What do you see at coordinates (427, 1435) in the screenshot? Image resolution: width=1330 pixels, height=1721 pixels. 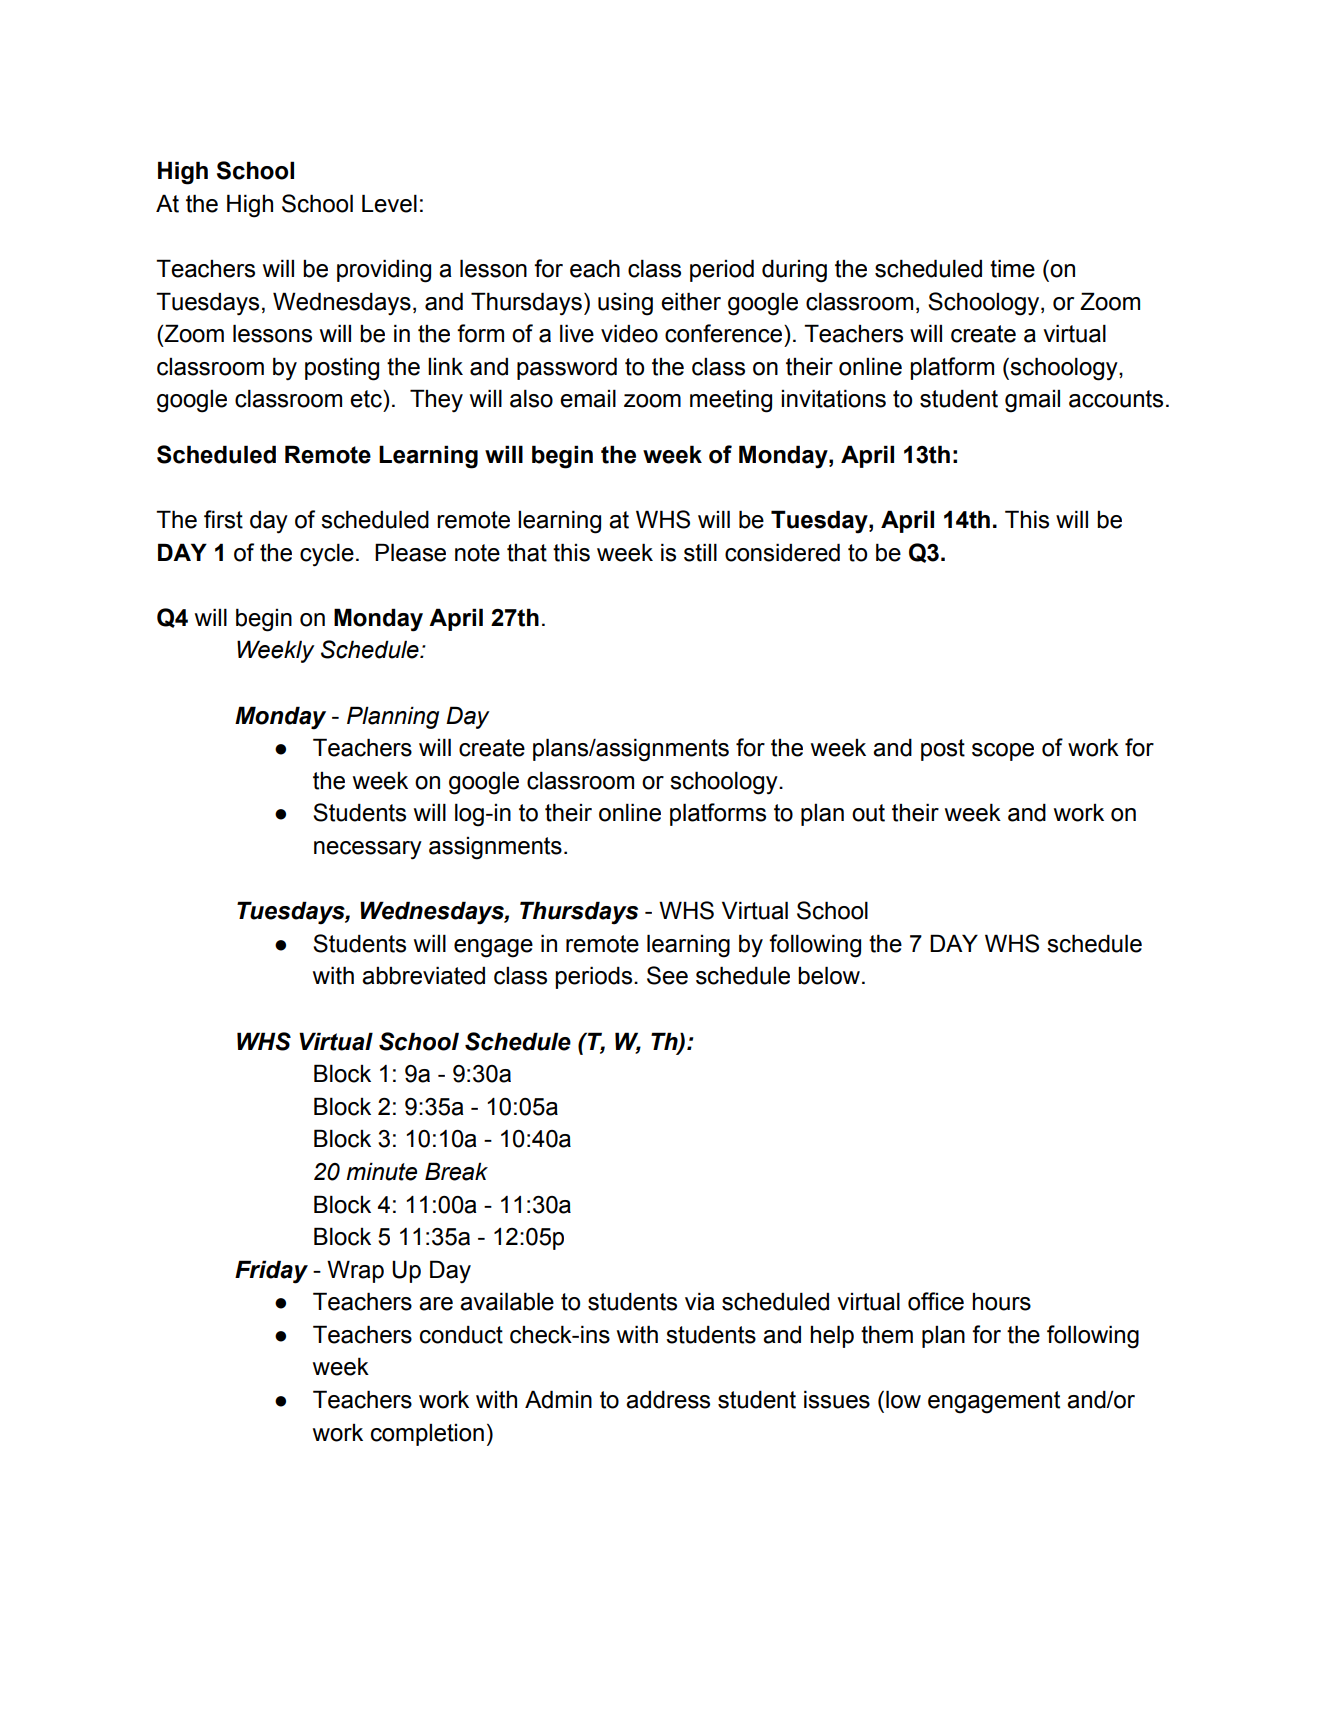 I see `completion` at bounding box center [427, 1435].
